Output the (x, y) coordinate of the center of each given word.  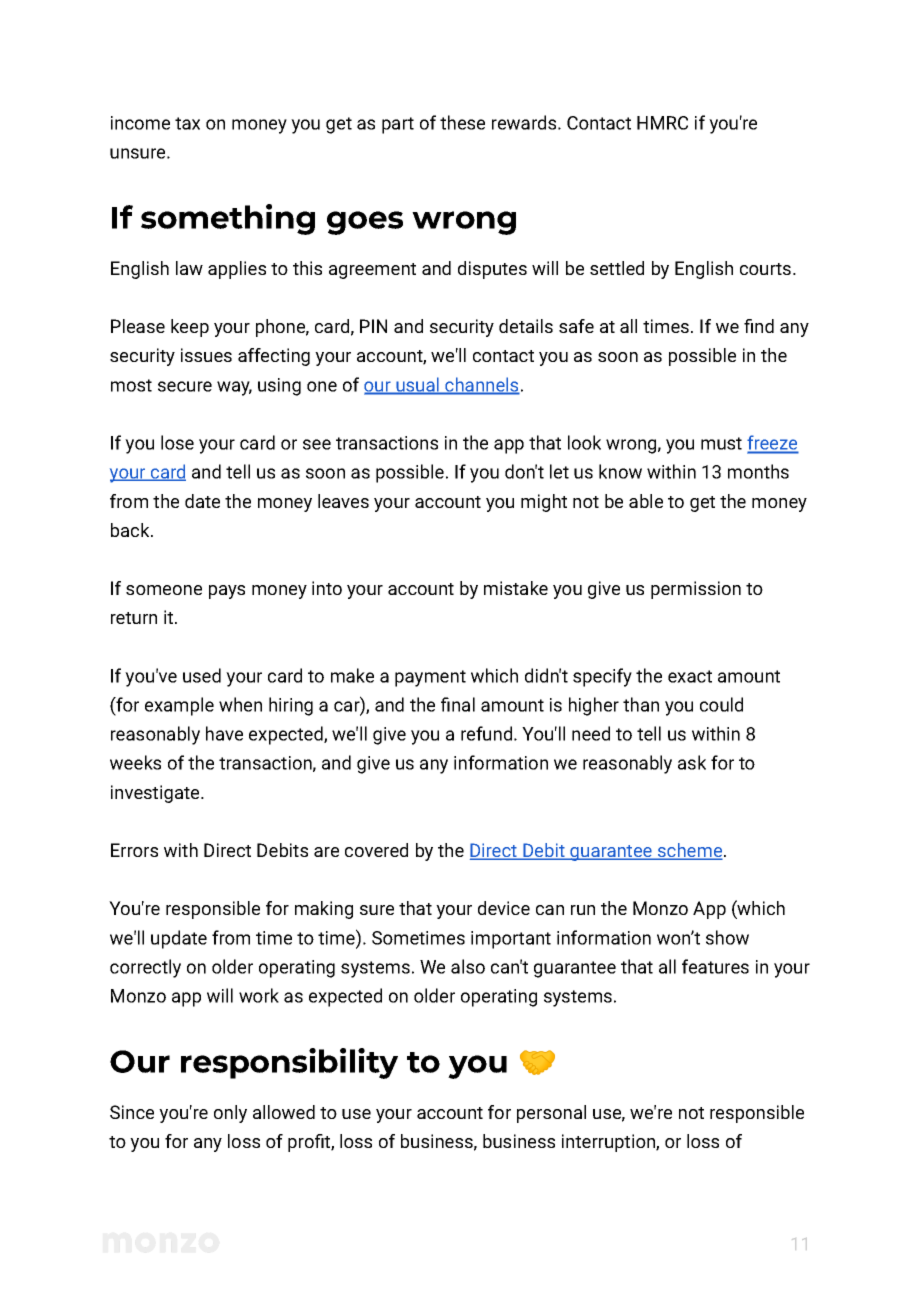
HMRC (662, 123)
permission (696, 590)
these (462, 122)
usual (417, 385)
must (721, 443)
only (230, 1114)
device (504, 908)
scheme (690, 851)
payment (430, 678)
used (202, 675)
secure (185, 386)
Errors (134, 850)
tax (187, 123)
